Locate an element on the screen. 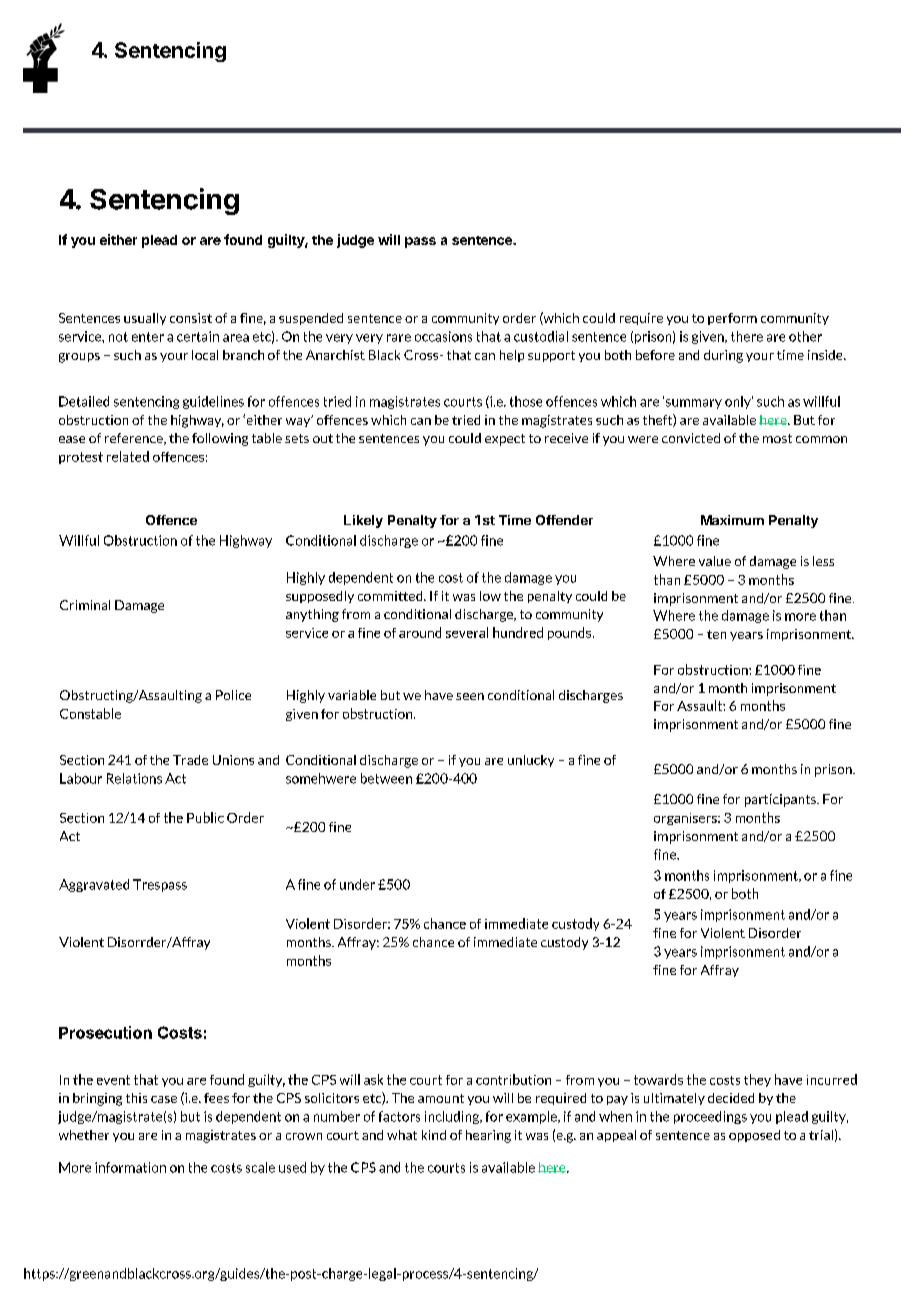 This screenshot has width=924, height=1308. Trade is located at coordinates (190, 760).
